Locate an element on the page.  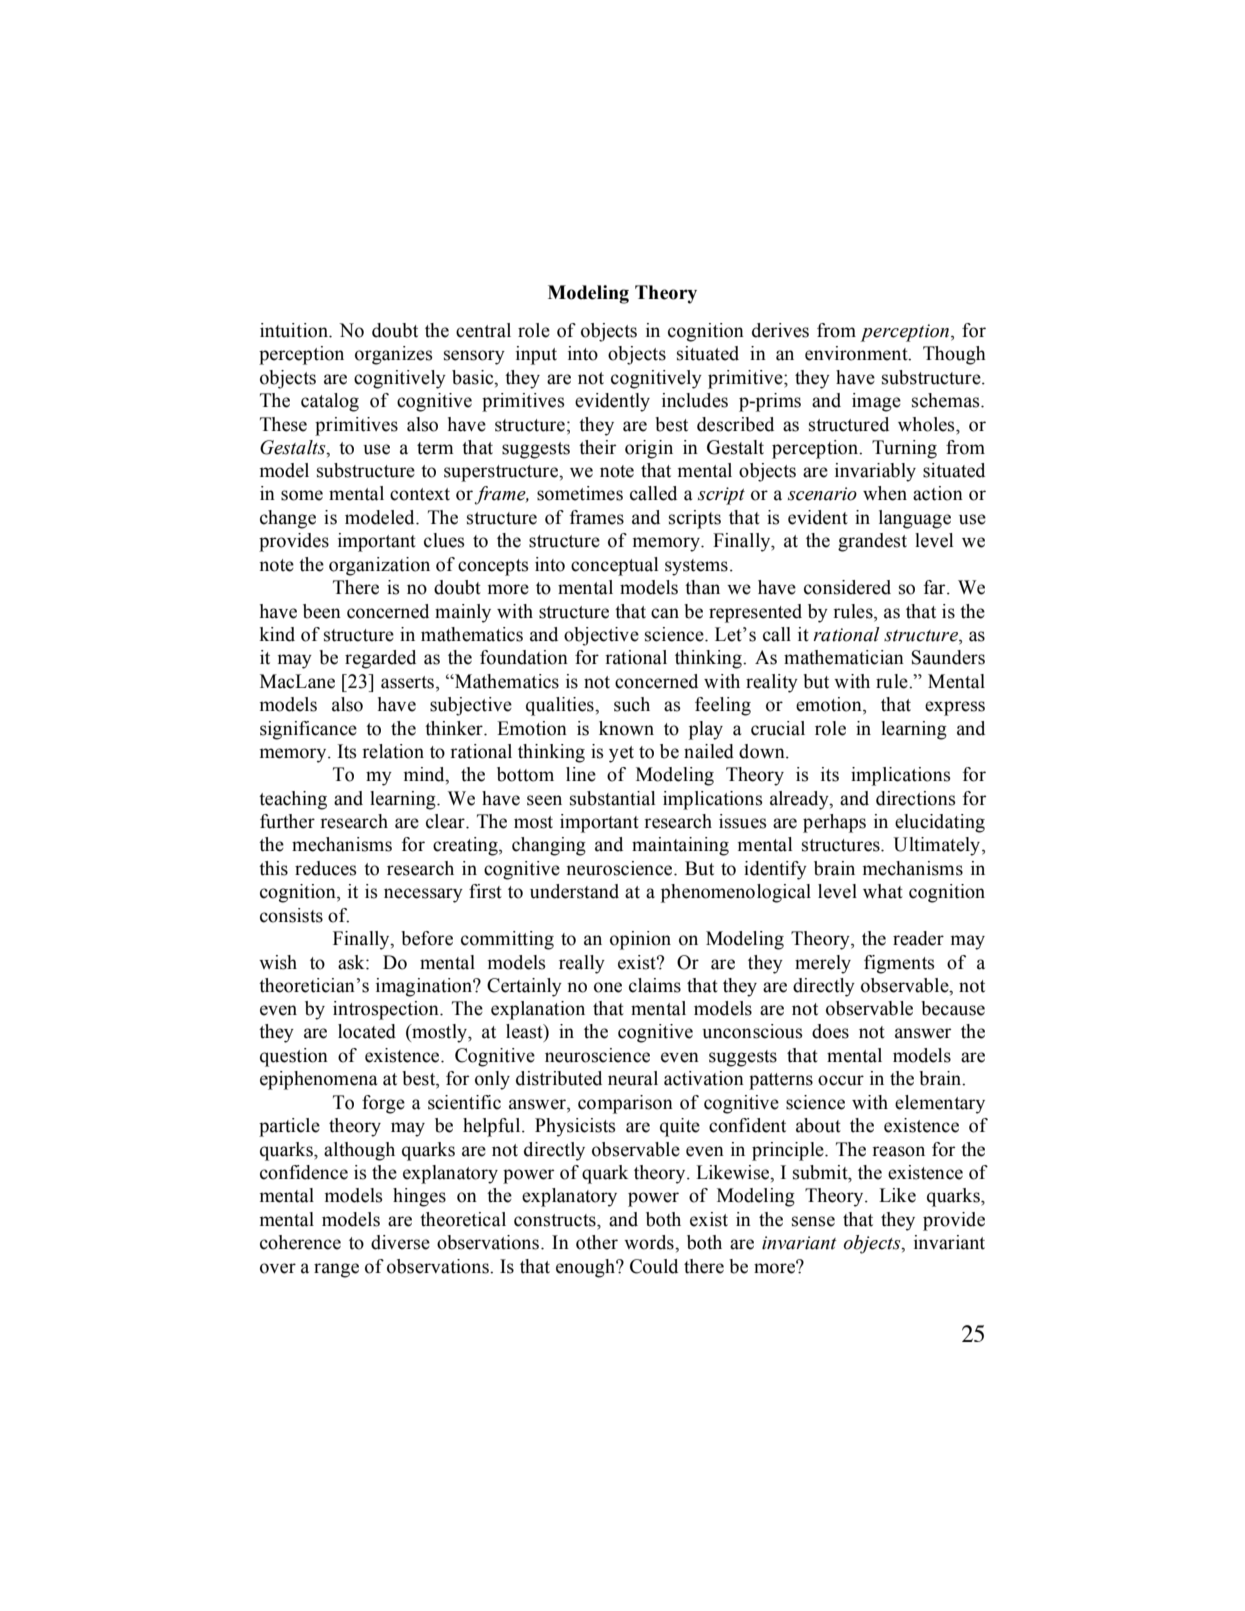
range is located at coordinates (336, 1270).
